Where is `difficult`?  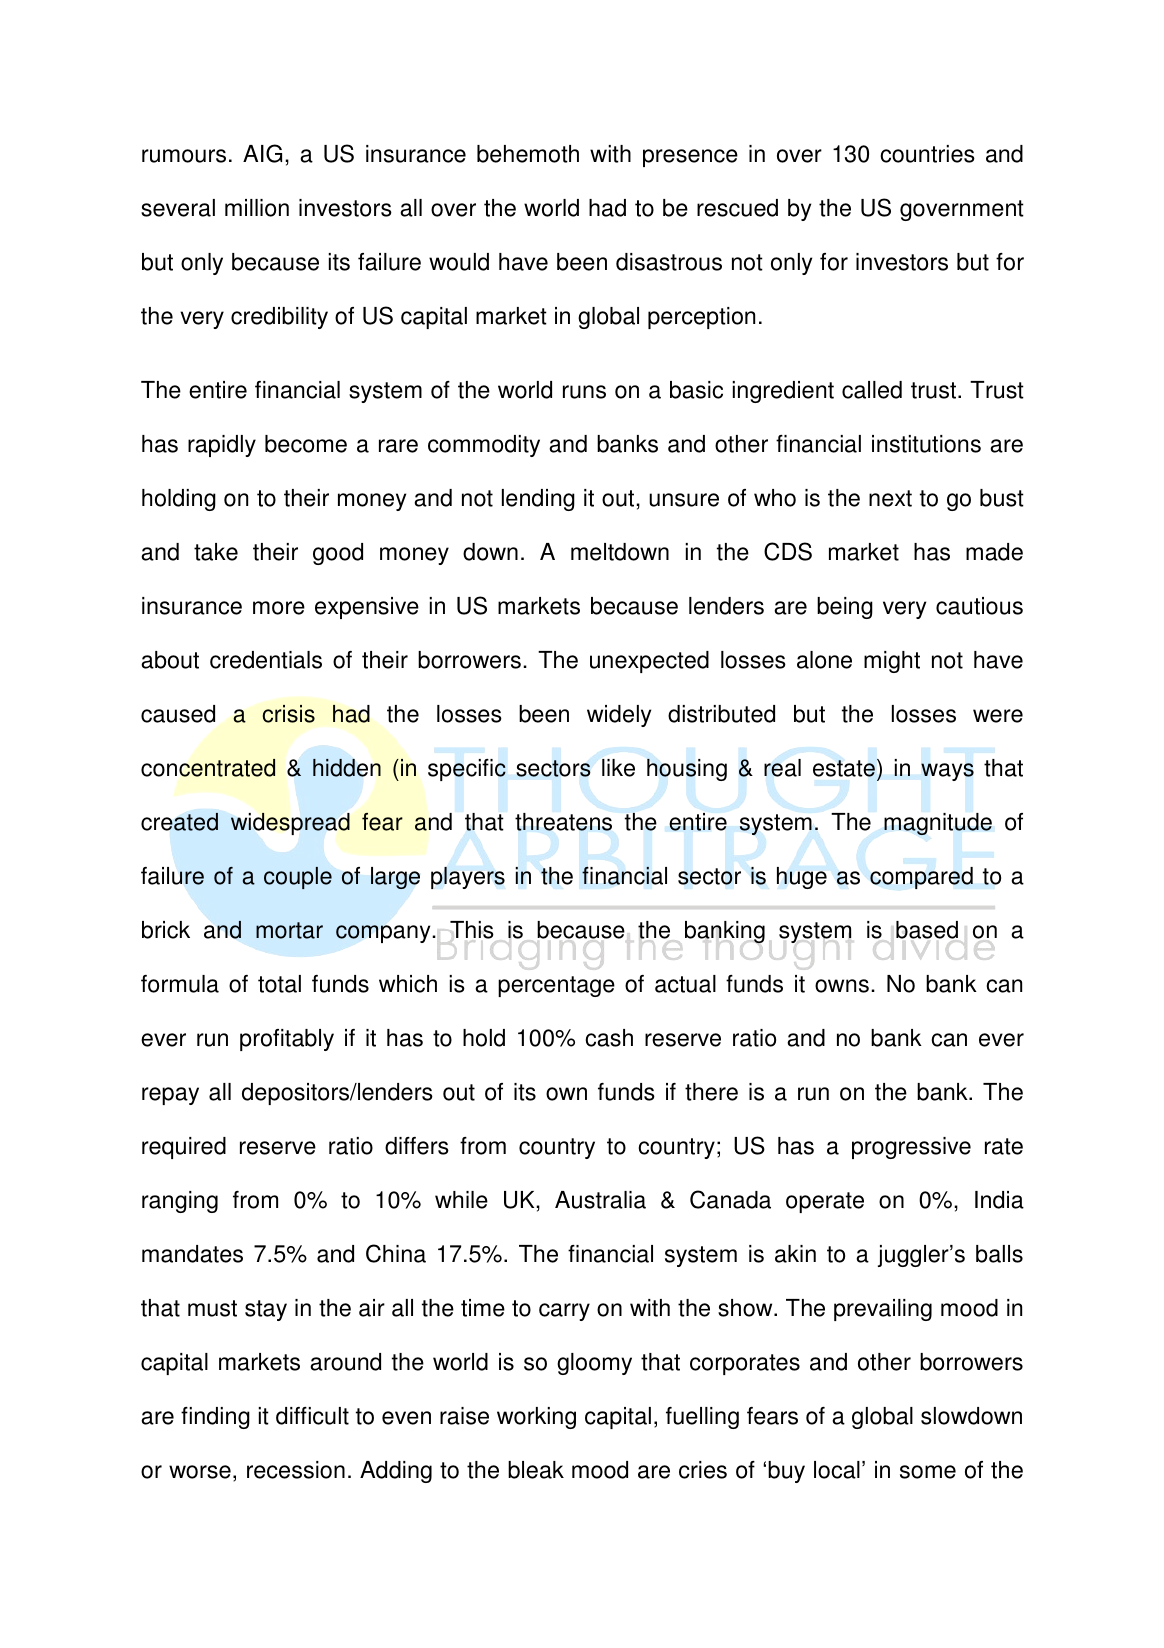 difficult is located at coordinates (312, 1416).
